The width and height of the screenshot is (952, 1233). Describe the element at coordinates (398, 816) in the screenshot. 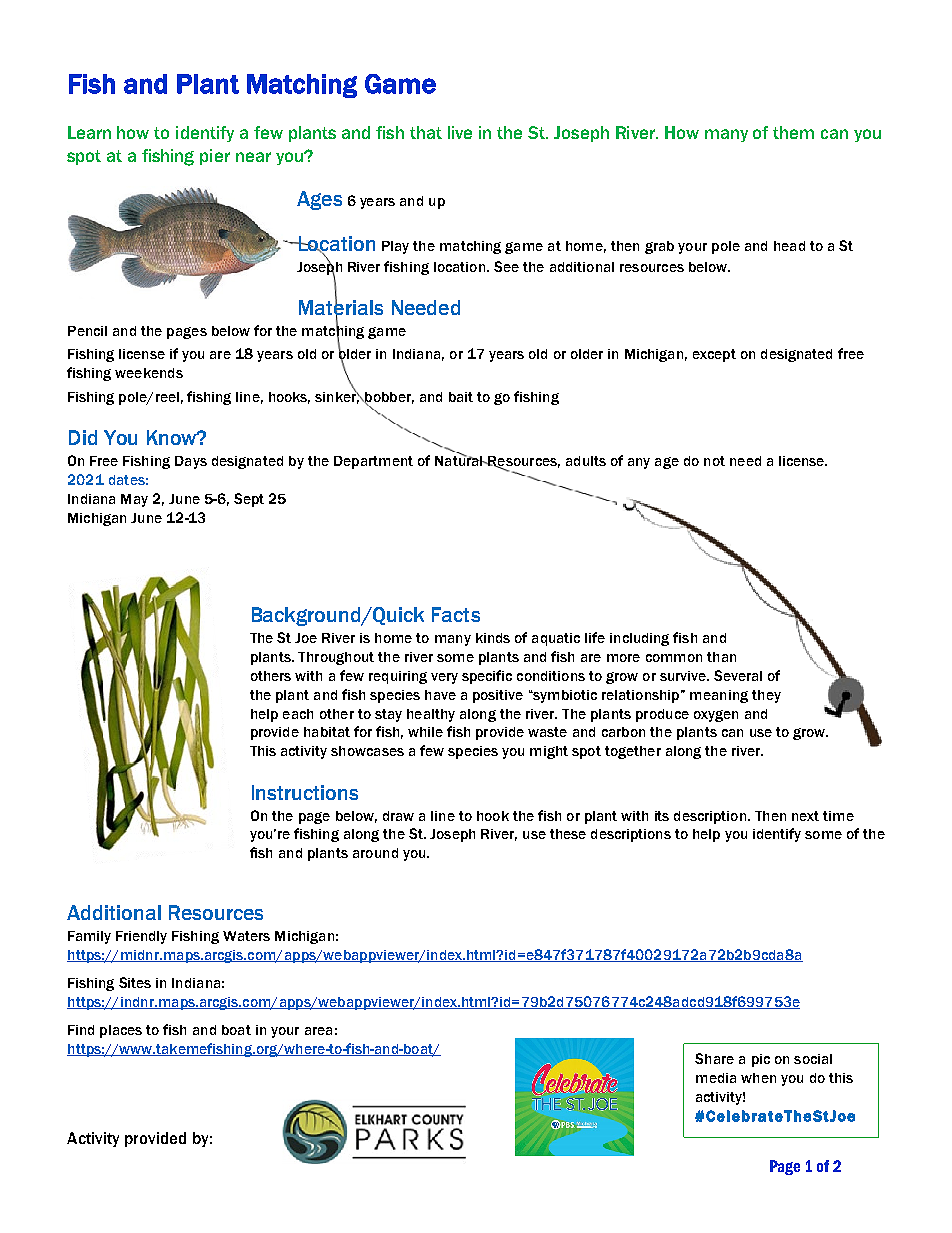

I see `draw` at that location.
